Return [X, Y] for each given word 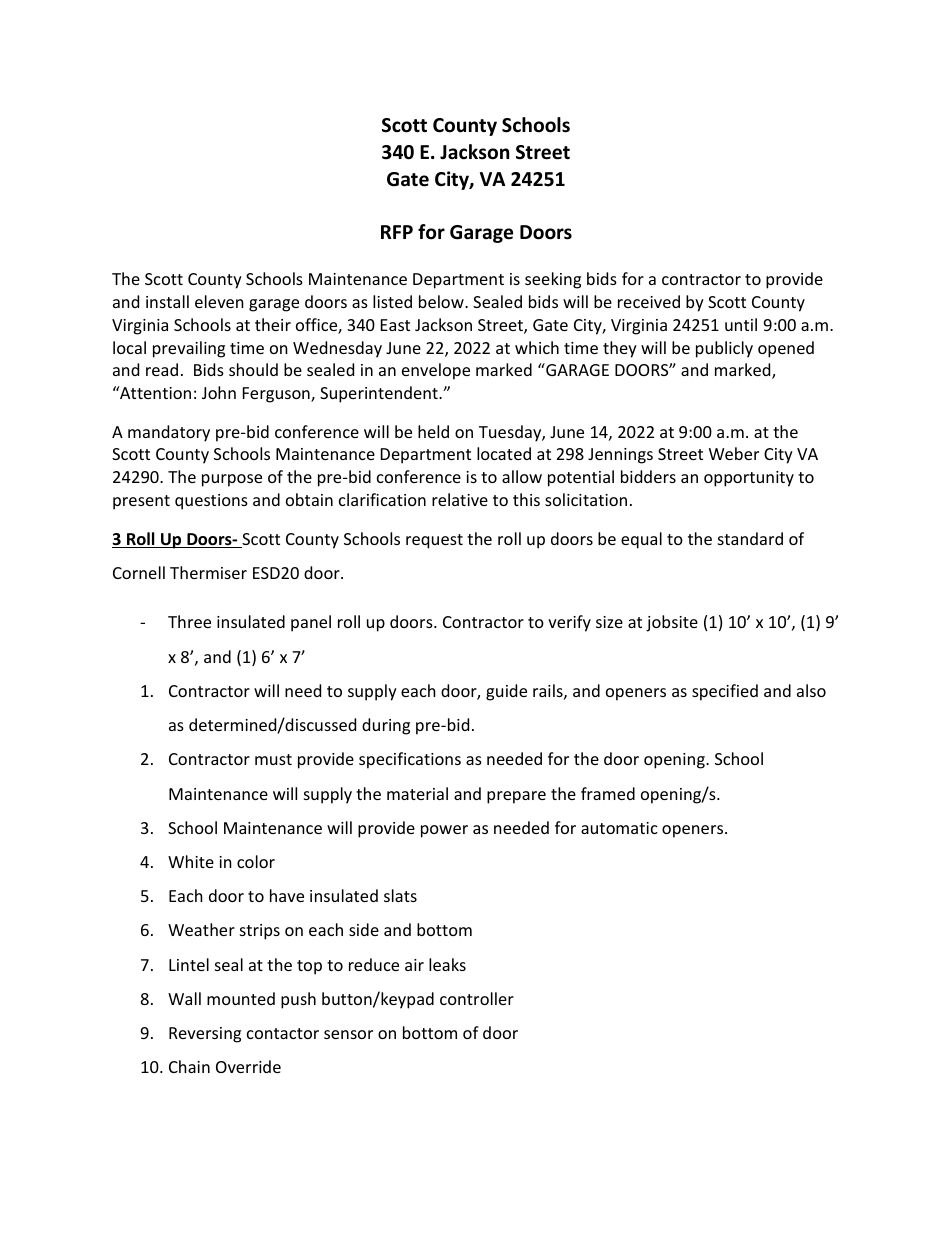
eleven [219, 301]
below [442, 301]
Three [189, 621]
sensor [348, 1034]
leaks [447, 964]
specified [725, 692]
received [649, 301]
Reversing [205, 1035]
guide [506, 692]
